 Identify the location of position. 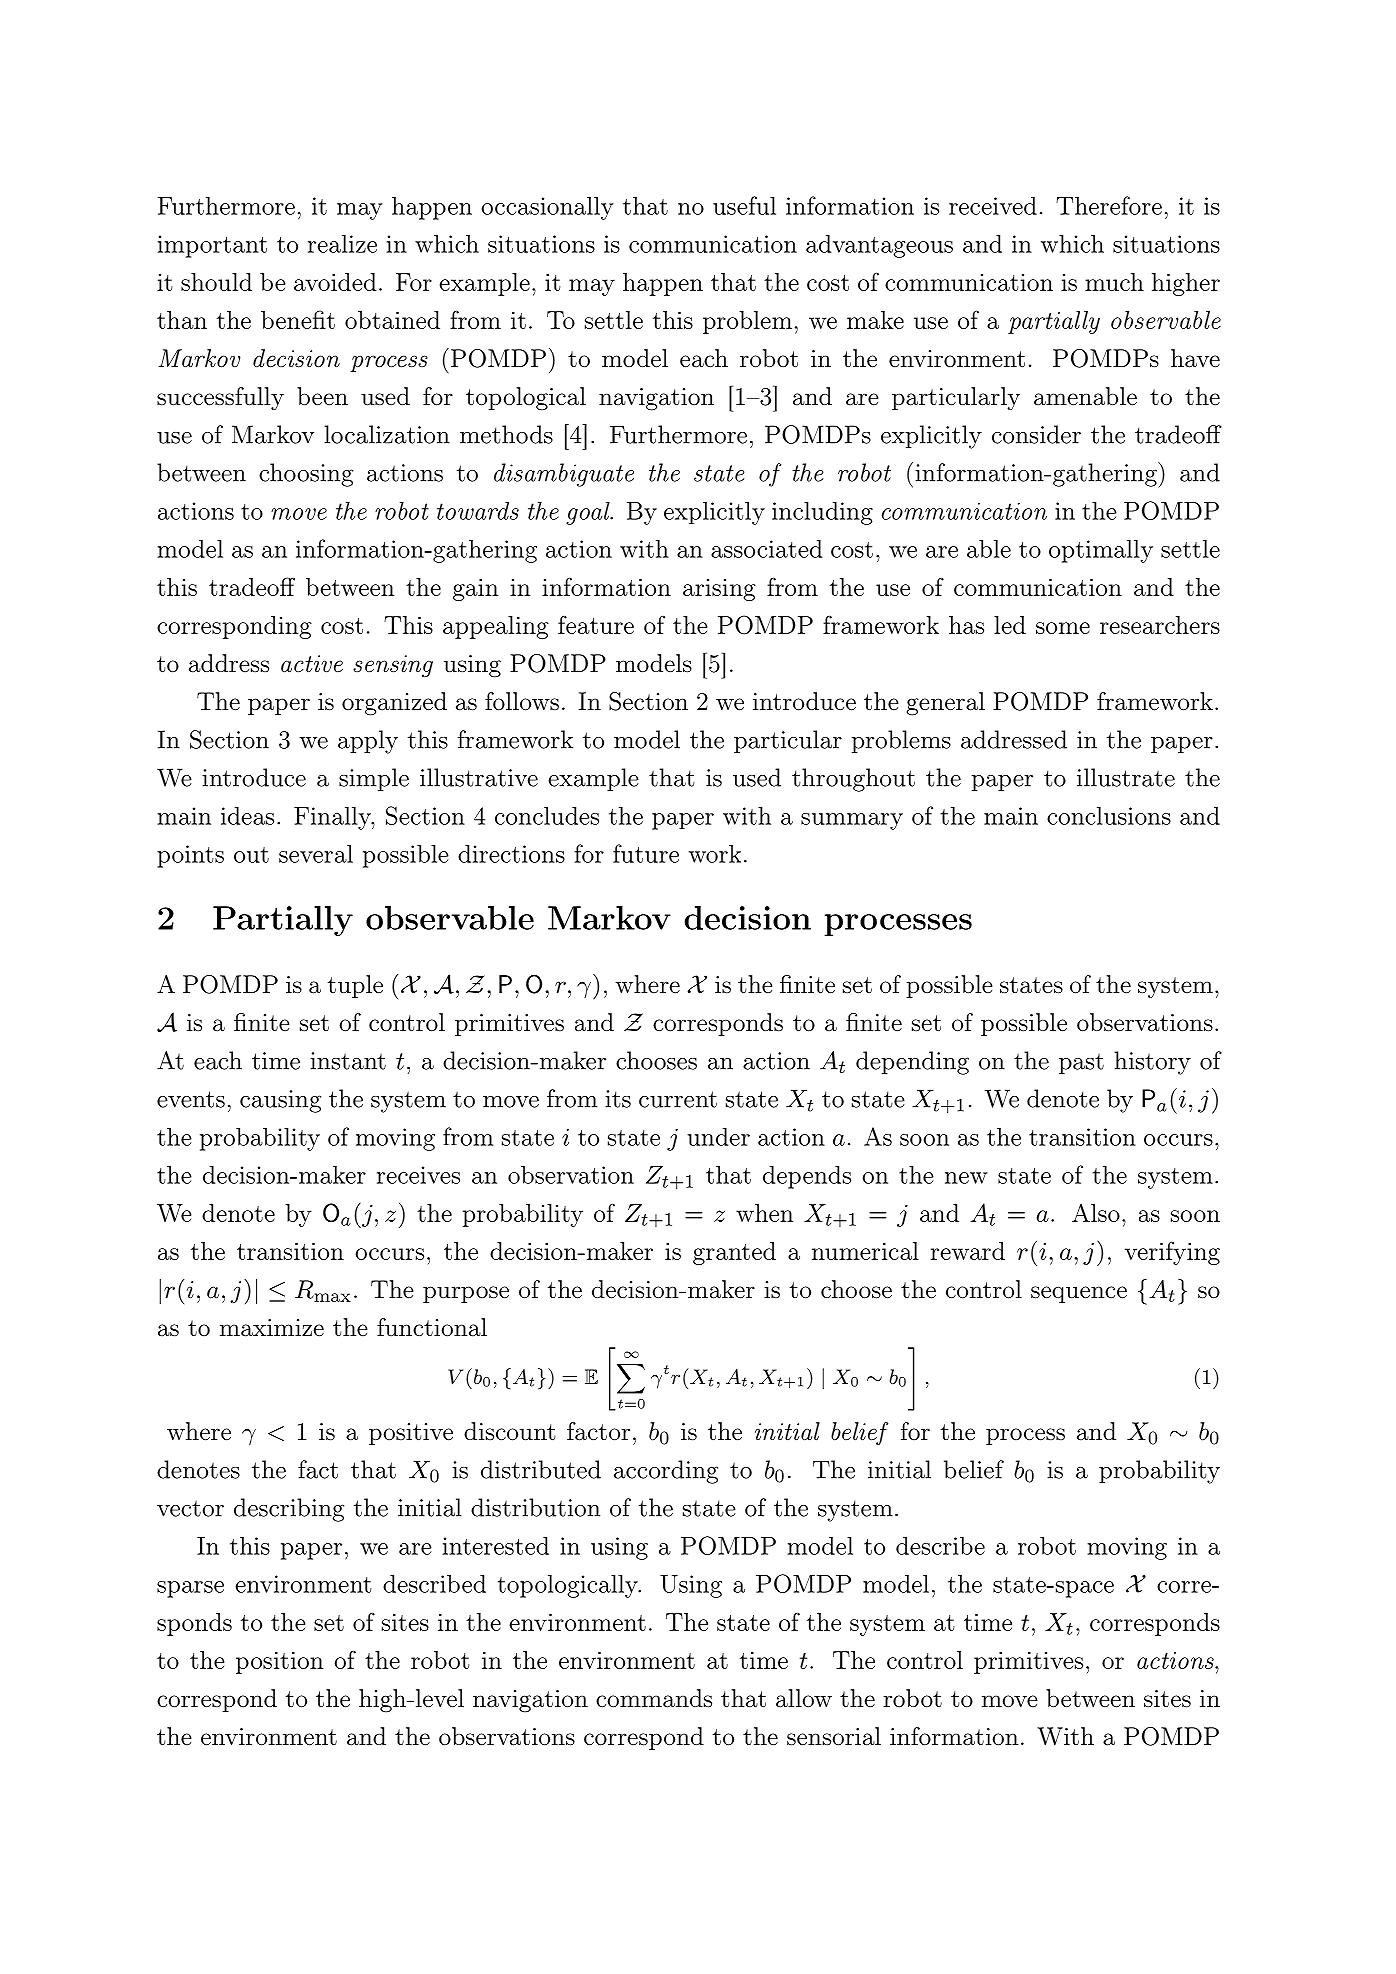
(279, 1663).
